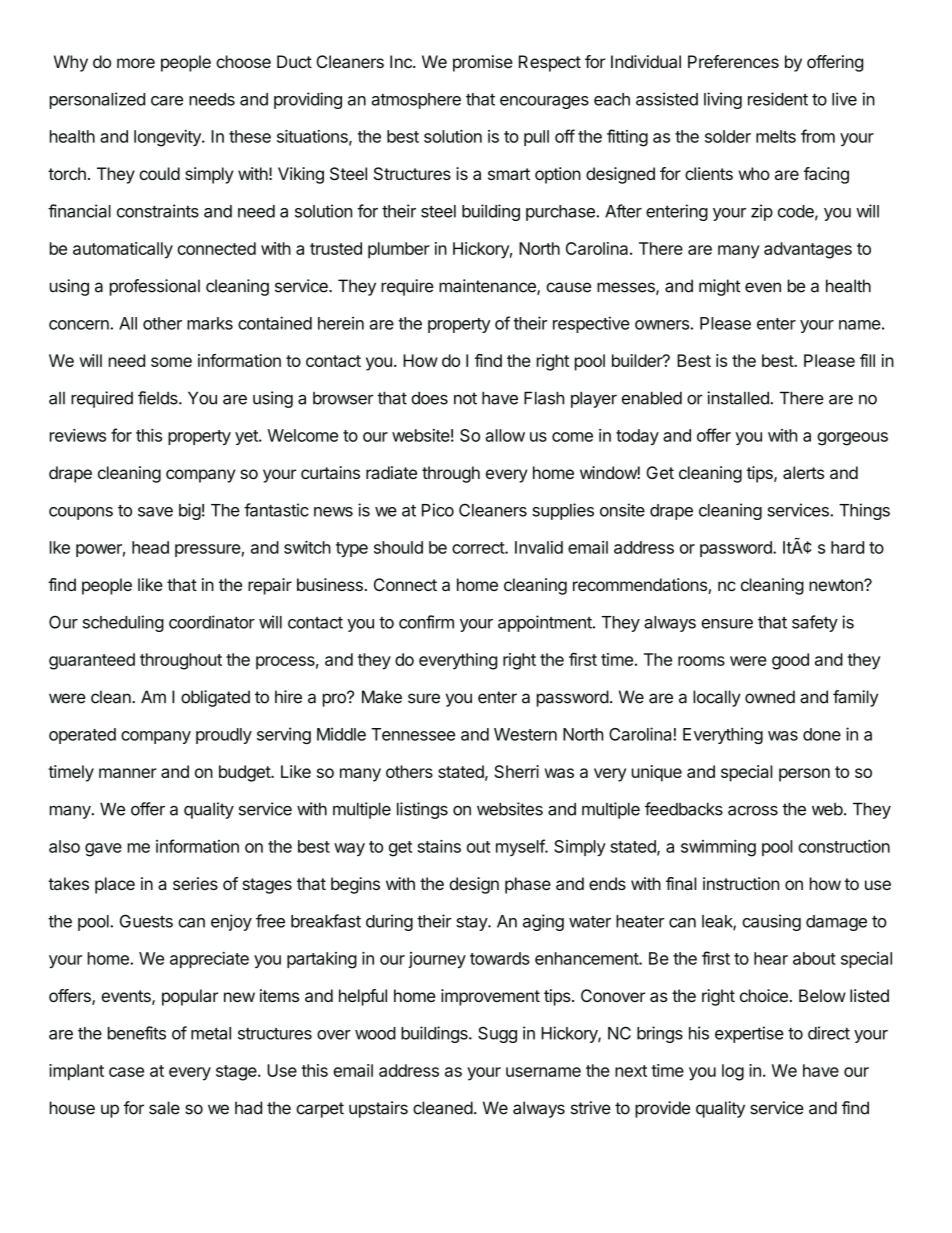 Image resolution: width=952 pixels, height=1233 pixels. Describe the element at coordinates (438, 510) in the screenshot. I see `Pico` at that location.
